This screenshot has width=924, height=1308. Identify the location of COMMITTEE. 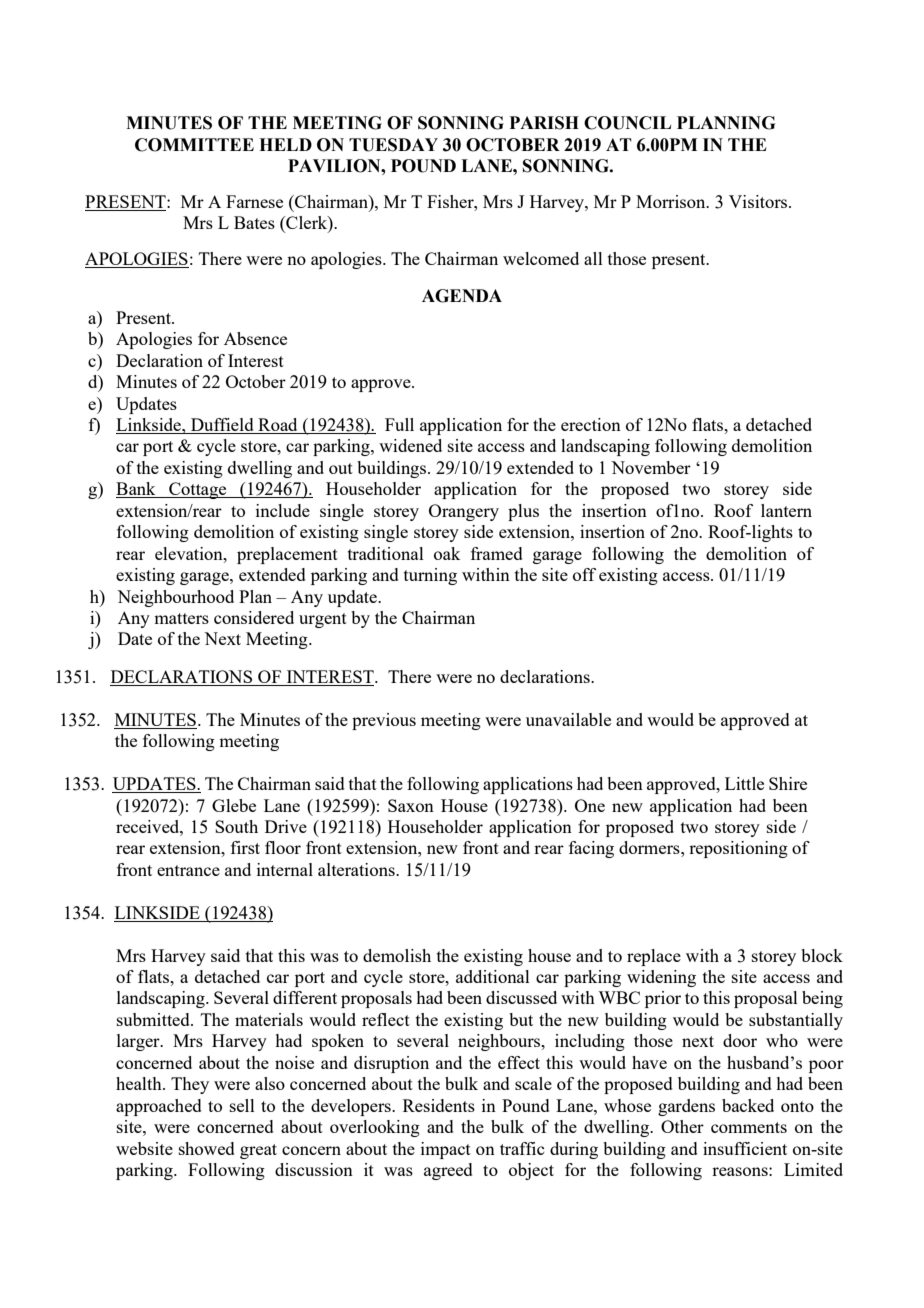
(194, 145).
